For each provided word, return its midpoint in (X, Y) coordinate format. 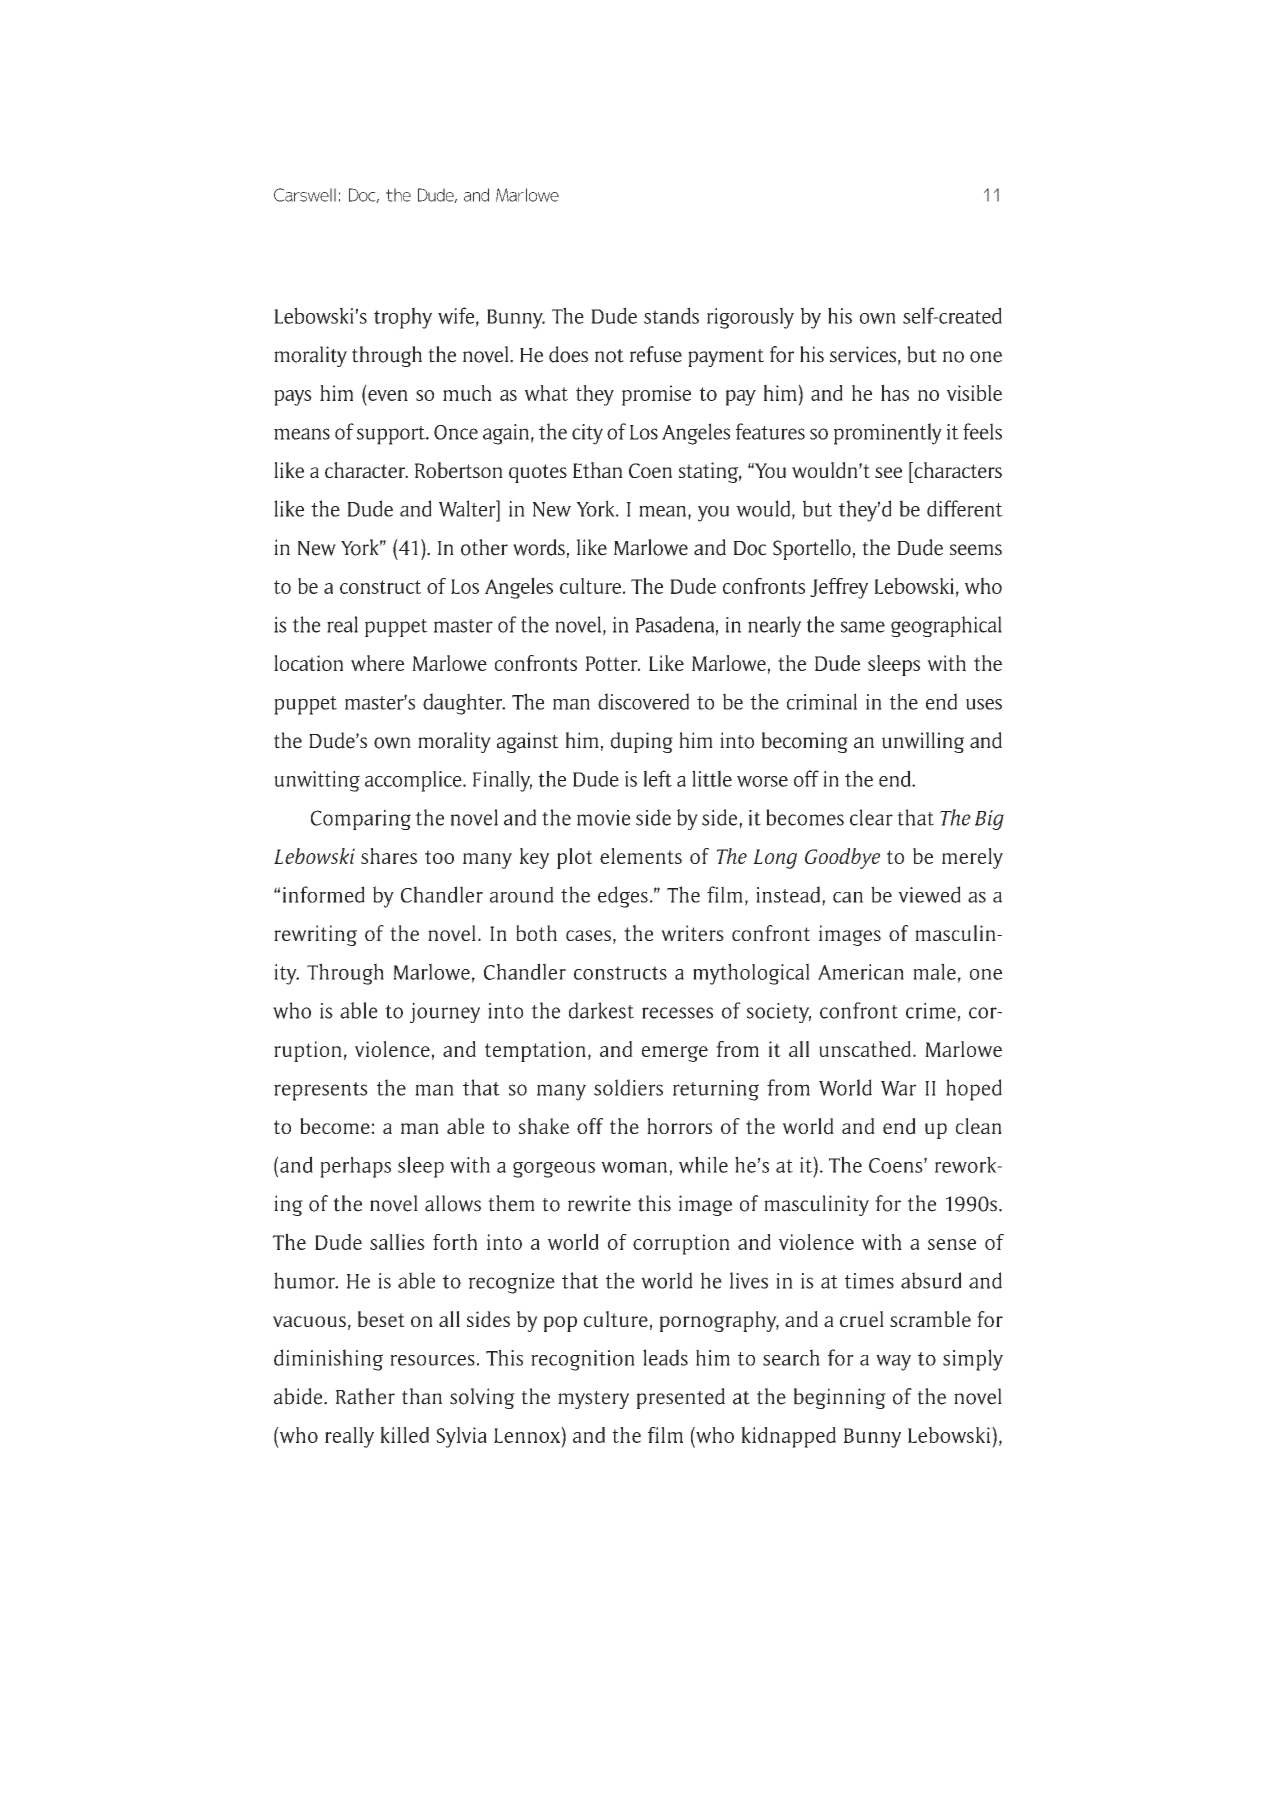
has (895, 392)
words (539, 547)
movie (604, 818)
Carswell (305, 195)
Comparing (361, 819)
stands (671, 315)
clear (871, 817)
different (965, 508)
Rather (365, 1396)
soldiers (628, 1087)
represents (321, 1091)
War (898, 1088)
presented (681, 1398)
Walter (468, 508)
